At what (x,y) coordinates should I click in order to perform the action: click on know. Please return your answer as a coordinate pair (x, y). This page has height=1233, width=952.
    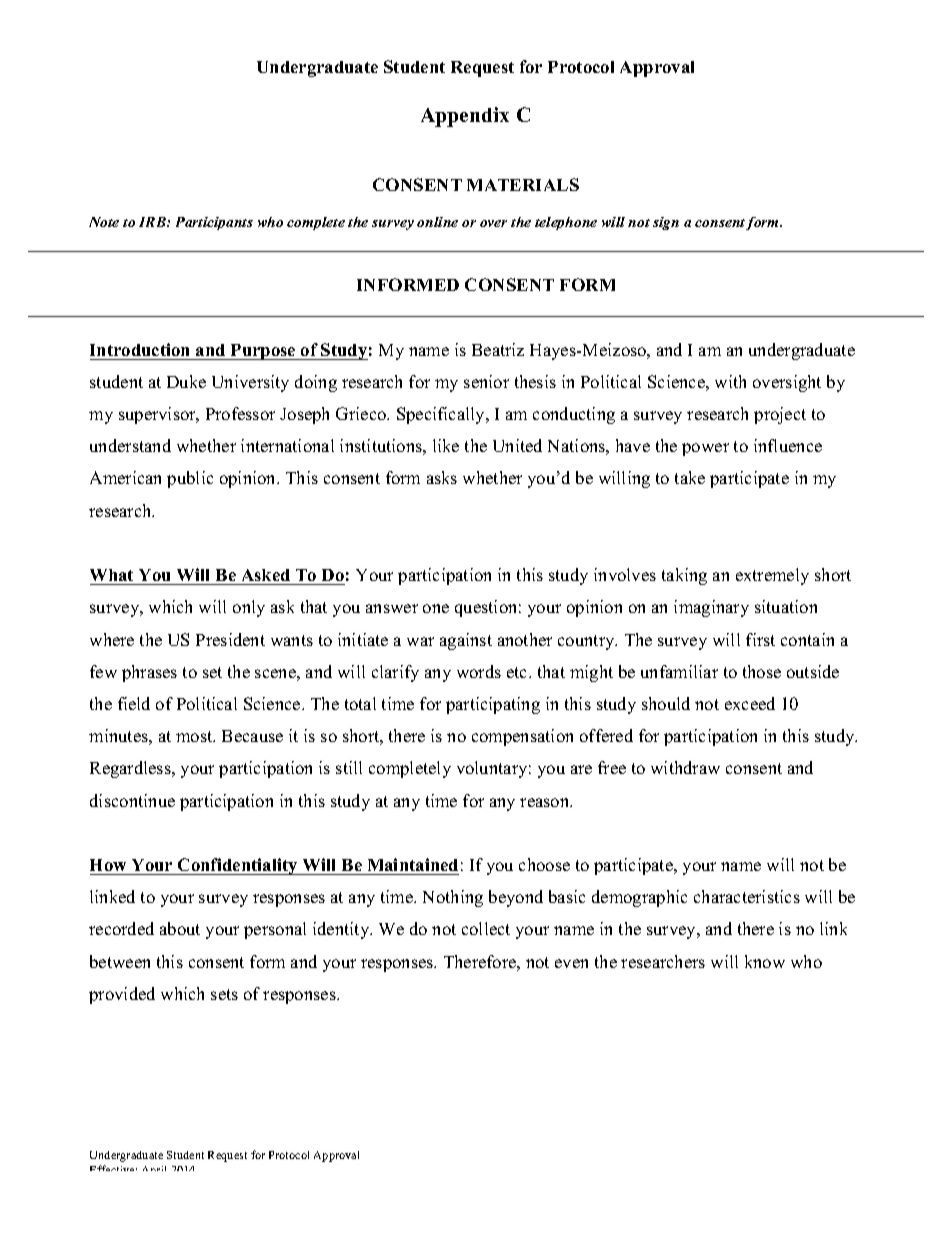
    Looking at the image, I should click on (765, 961).
